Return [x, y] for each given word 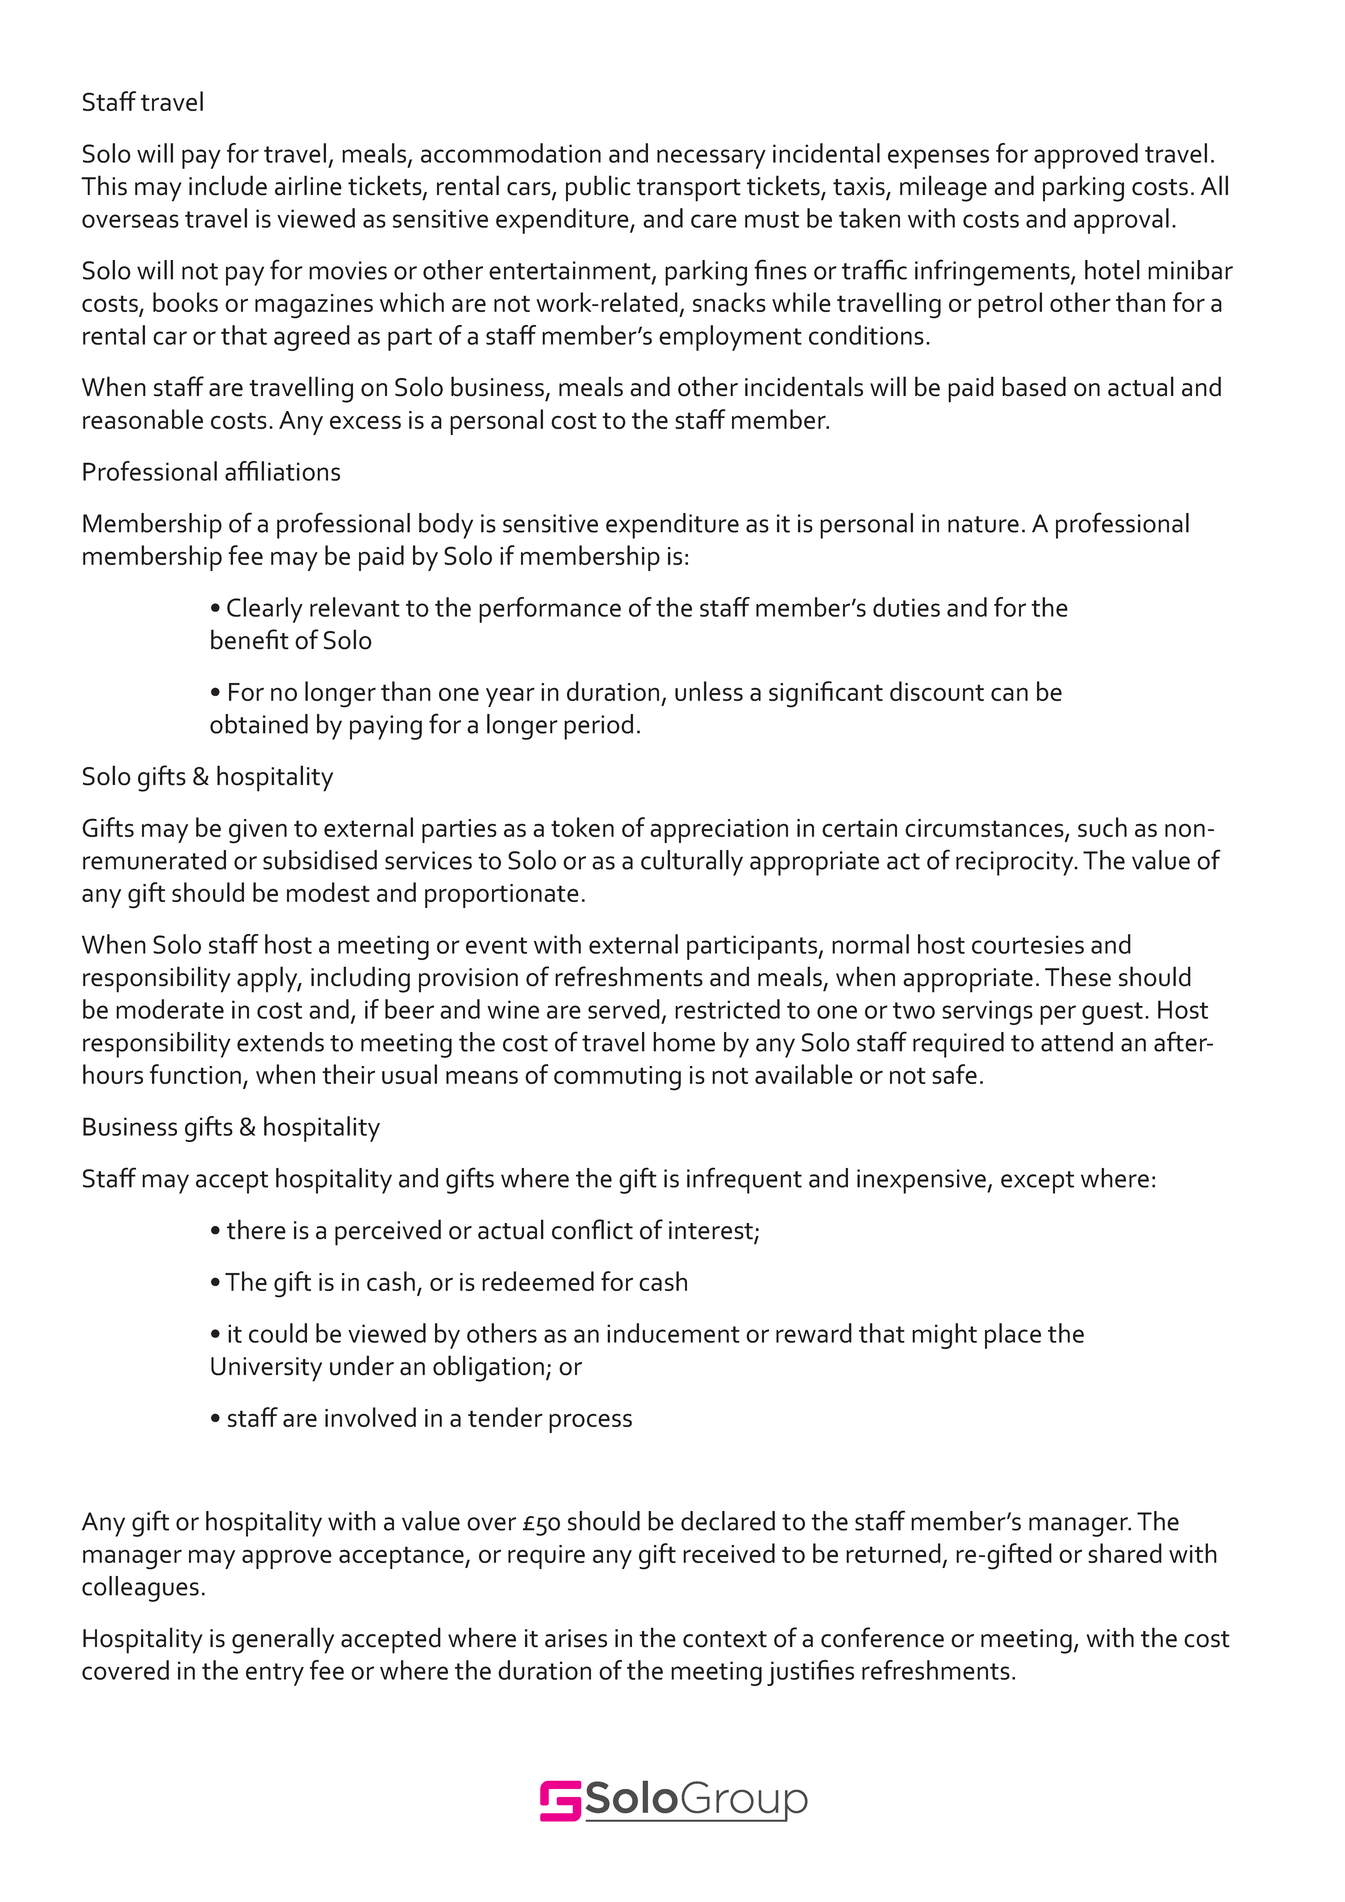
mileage [943, 188]
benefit [250, 639]
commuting [617, 1078]
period [598, 727]
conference [882, 1637]
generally [283, 1640]
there [256, 1229]
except [1037, 1182]
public [598, 188]
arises [576, 1638]
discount [937, 691]
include [228, 185]
